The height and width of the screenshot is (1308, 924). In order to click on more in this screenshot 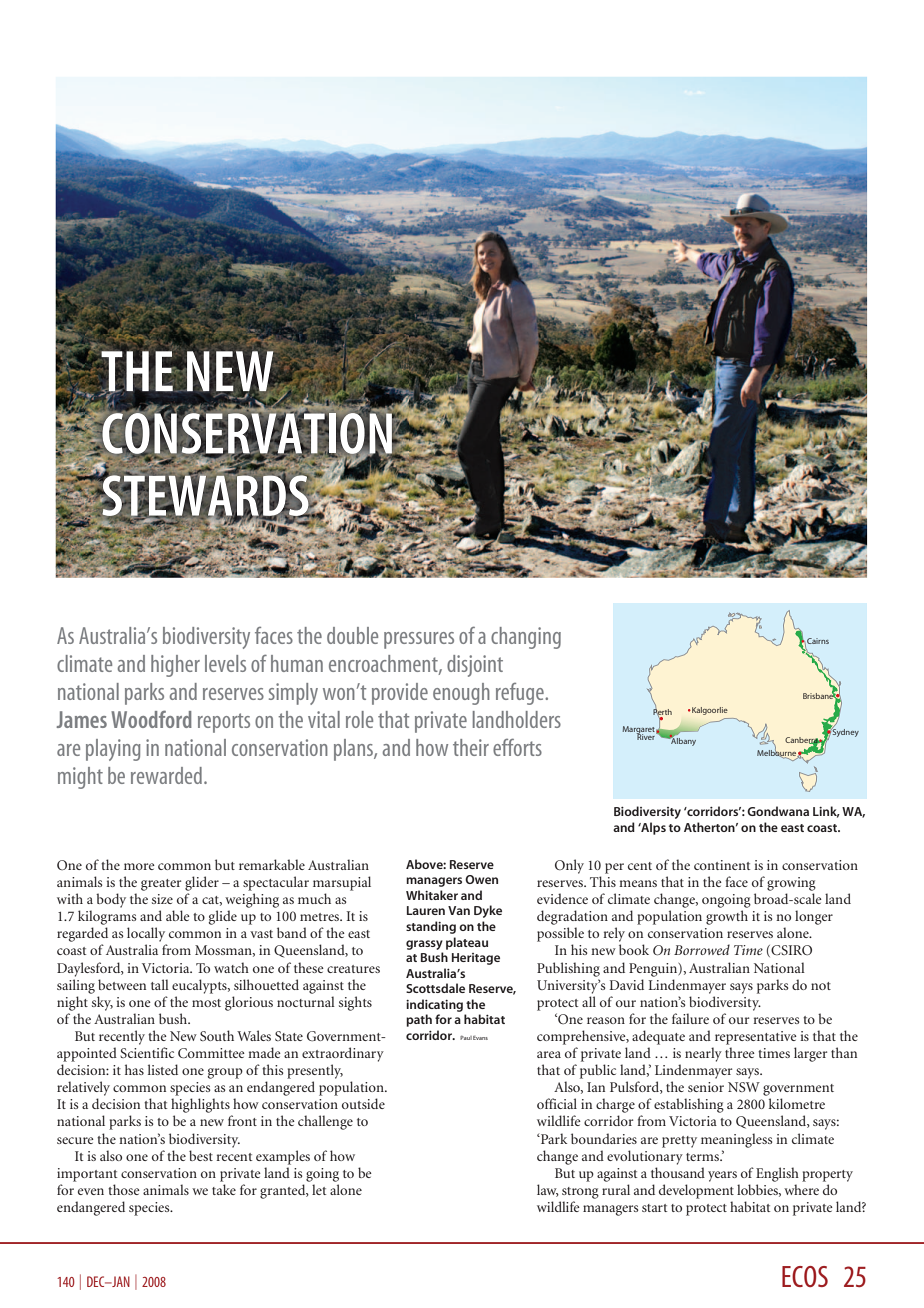, I will do `click(139, 866)`.
